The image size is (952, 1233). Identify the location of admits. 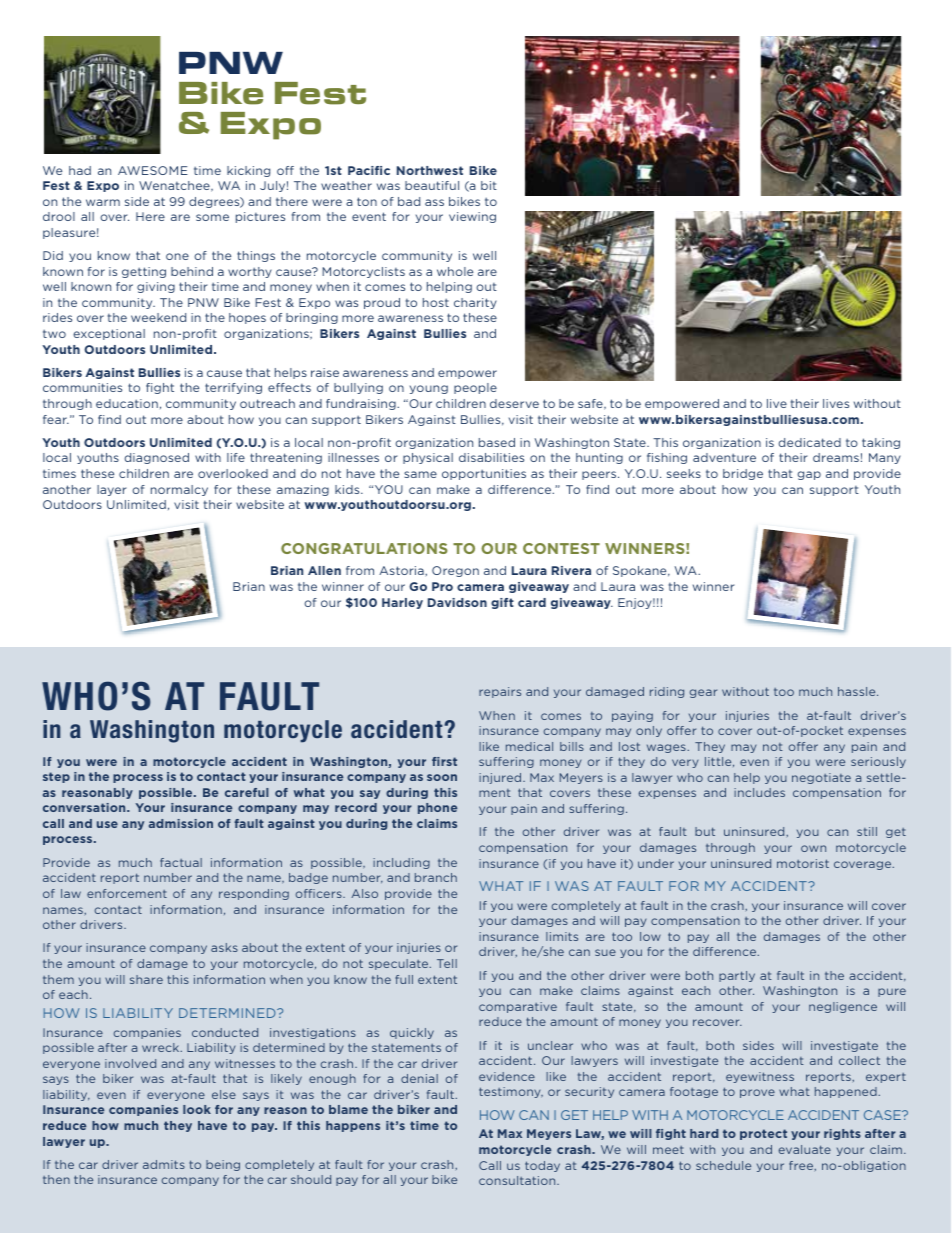
(164, 1164).
